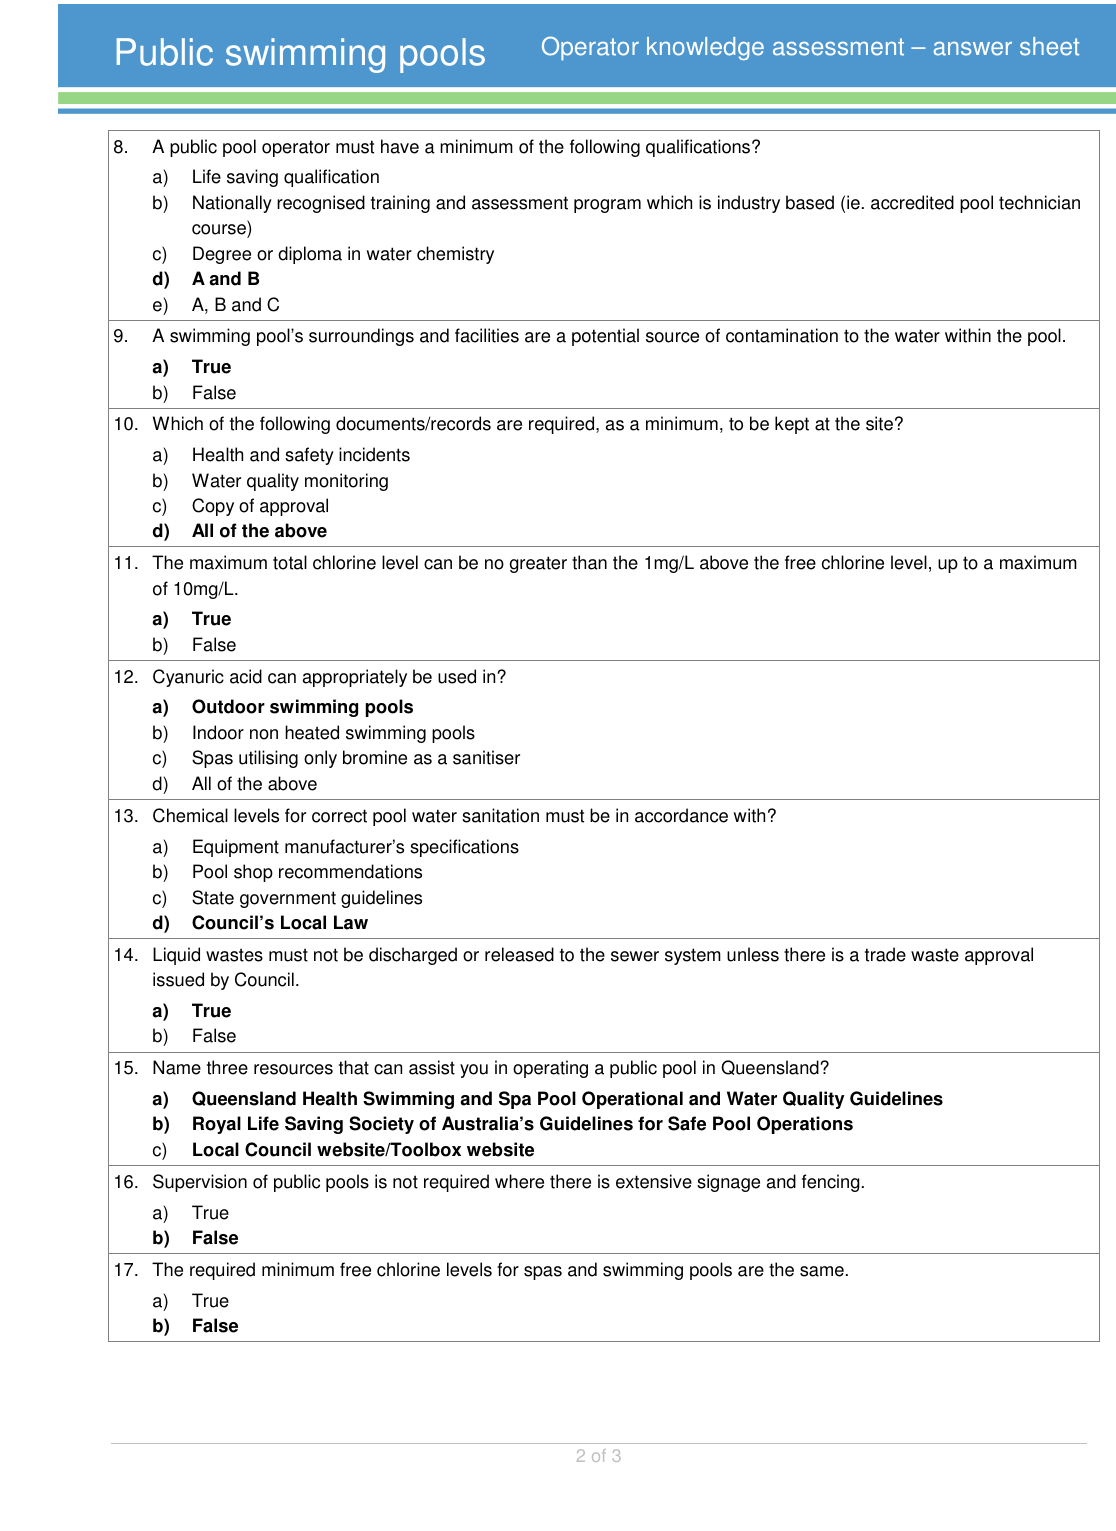 This image has height=1531, width=1116. I want to click on three, so click(227, 1067).
